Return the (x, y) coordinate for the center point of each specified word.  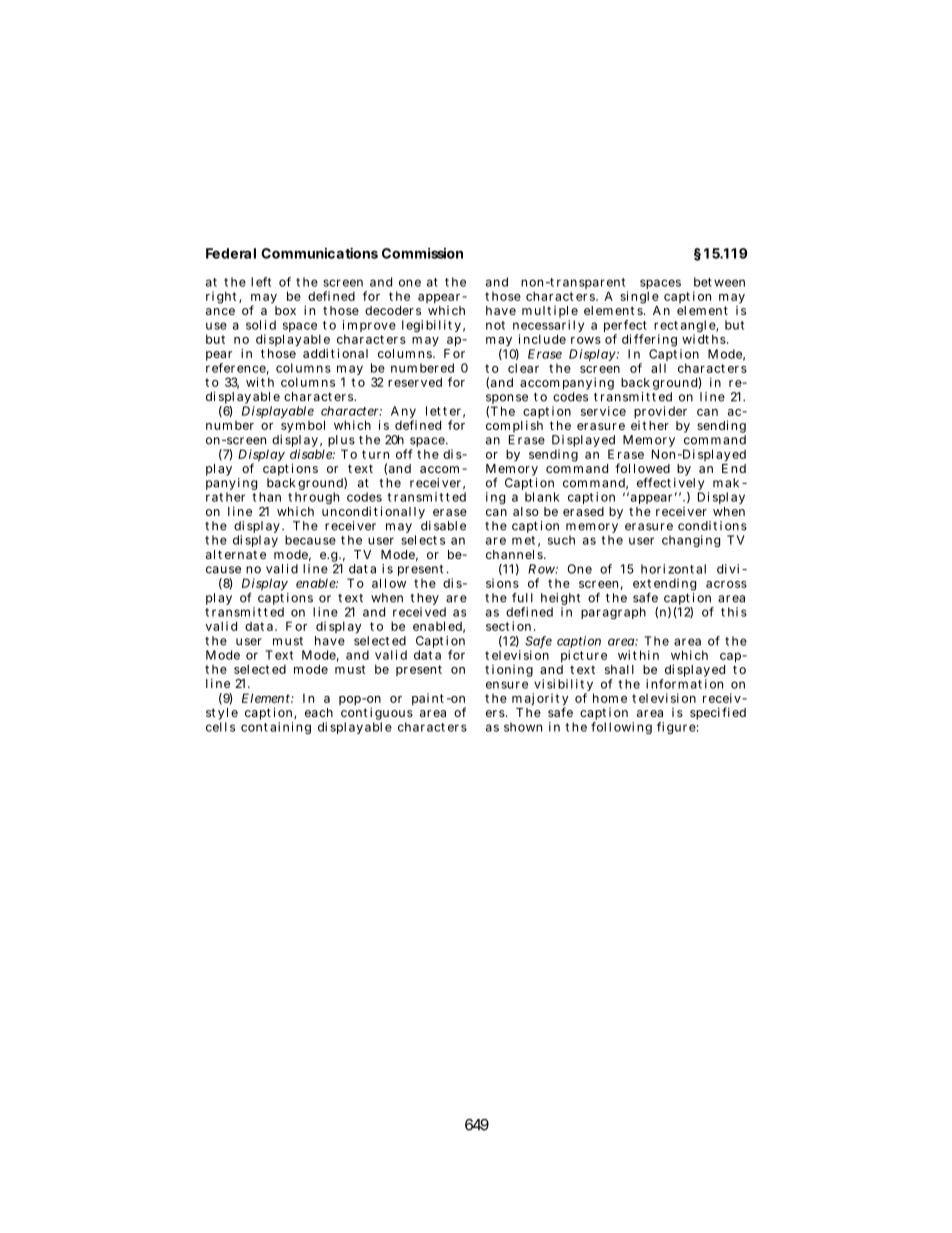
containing (276, 728)
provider (660, 412)
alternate (236, 554)
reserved (415, 382)
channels (515, 554)
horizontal (673, 569)
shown (523, 727)
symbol (303, 426)
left (261, 282)
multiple (550, 313)
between (719, 282)
